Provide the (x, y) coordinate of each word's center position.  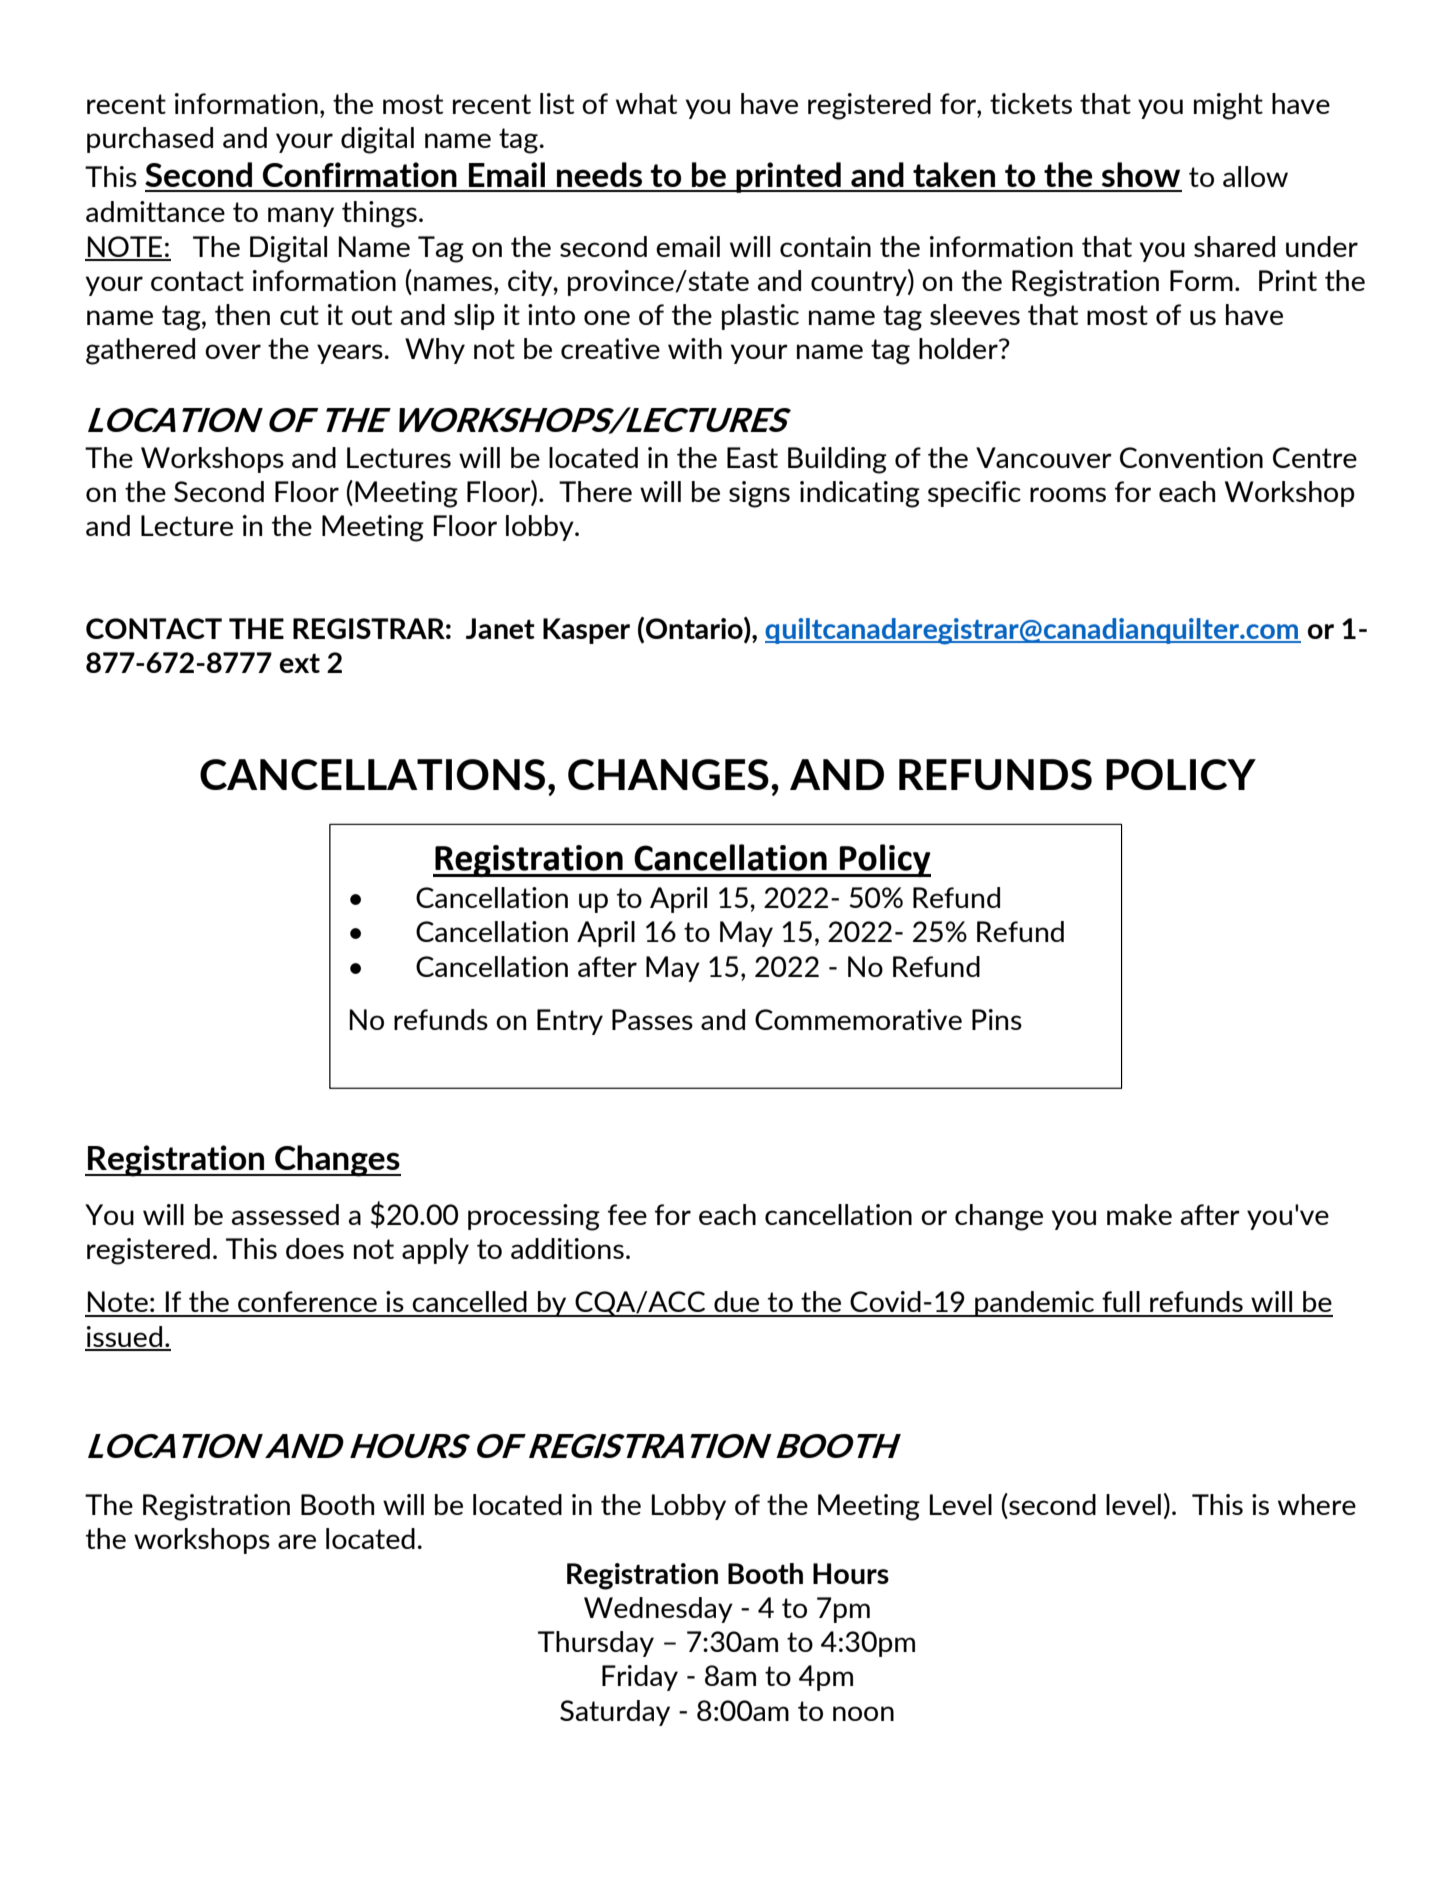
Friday (640, 1678)
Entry (570, 1022)
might (1228, 106)
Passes (652, 1019)
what (646, 103)
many (301, 217)
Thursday (596, 1644)
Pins (997, 1019)
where (1317, 1504)
